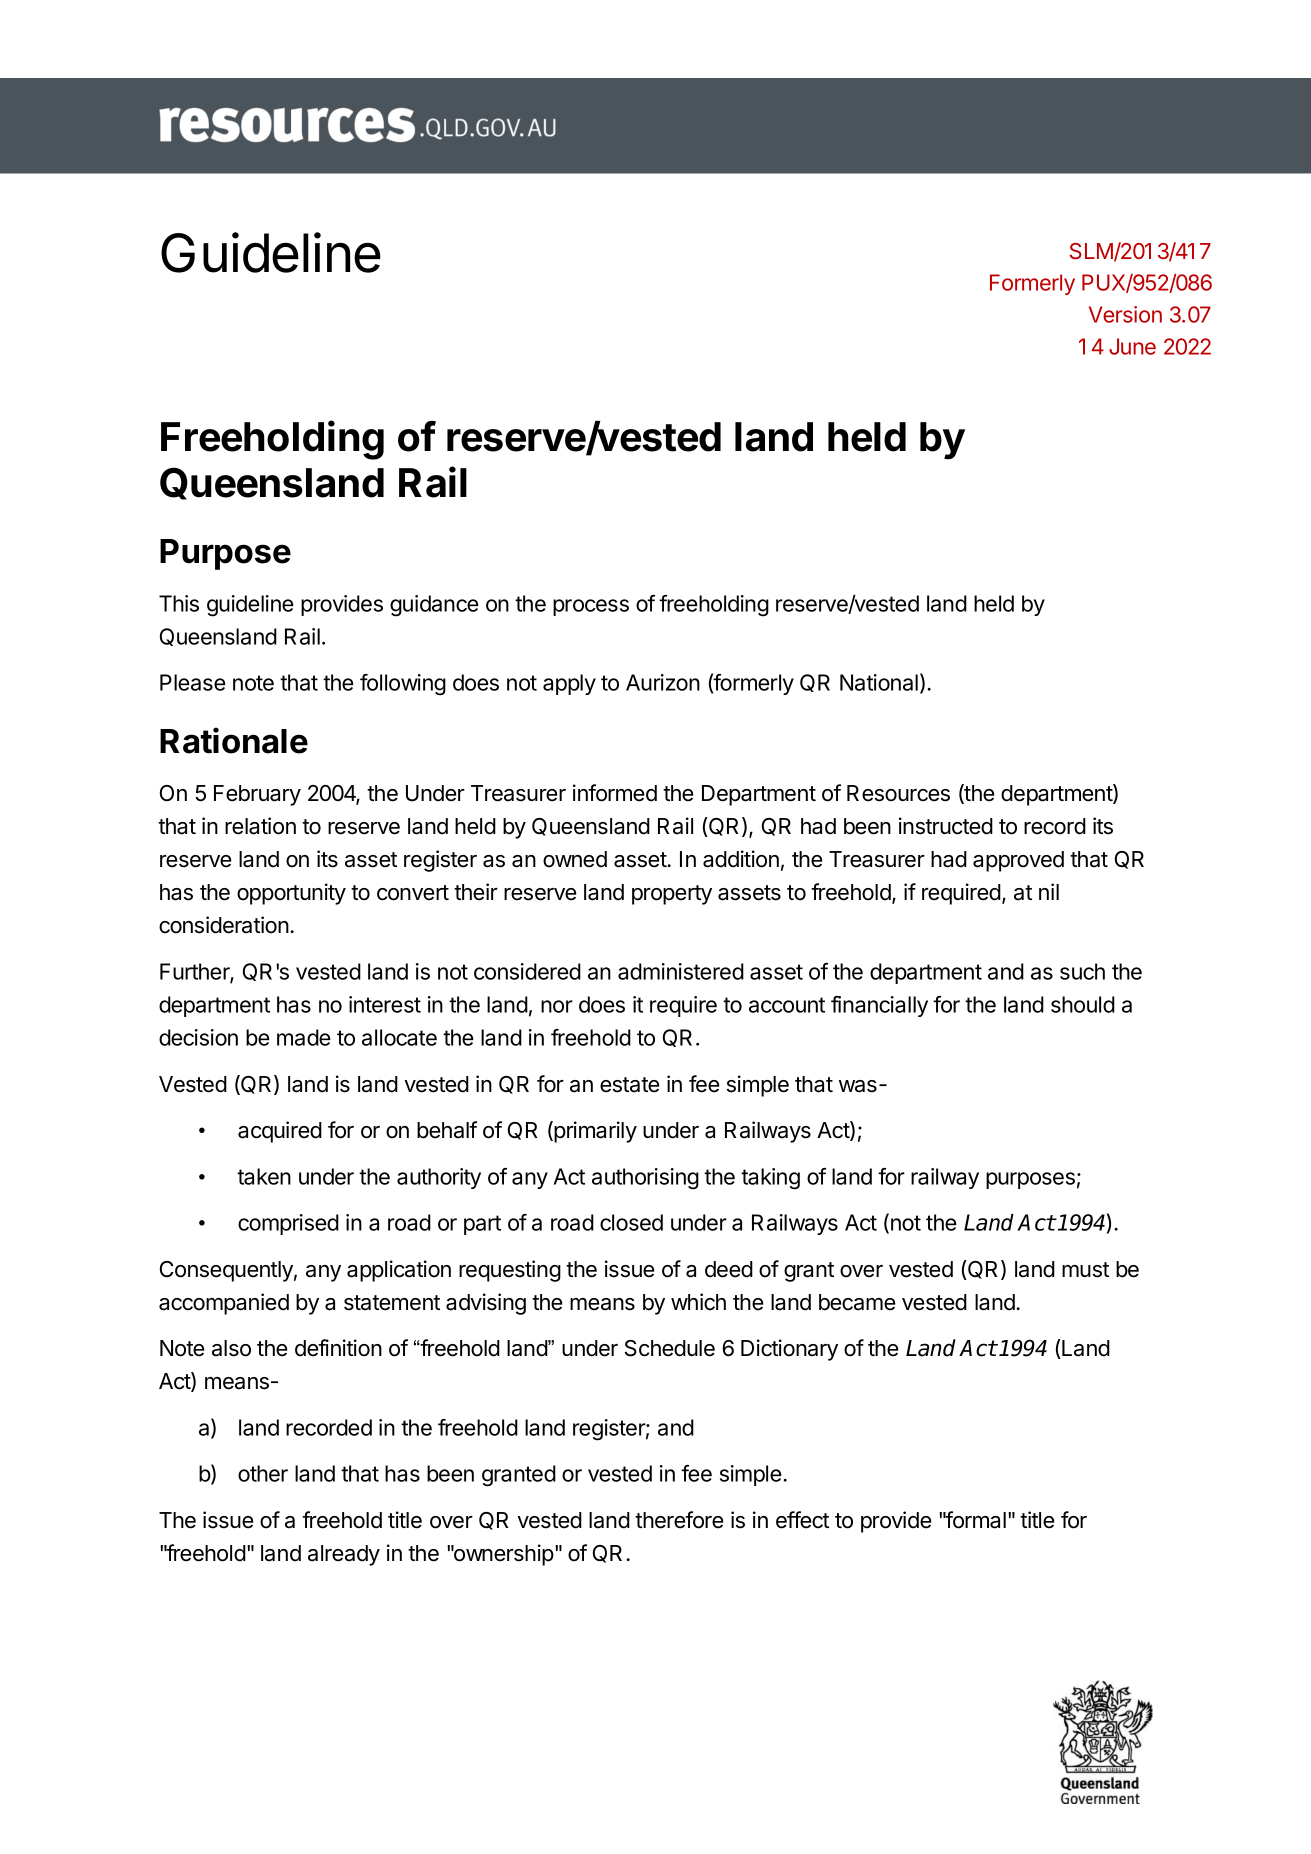 The image size is (1311, 1854). I want to click on must, so click(1085, 1270).
